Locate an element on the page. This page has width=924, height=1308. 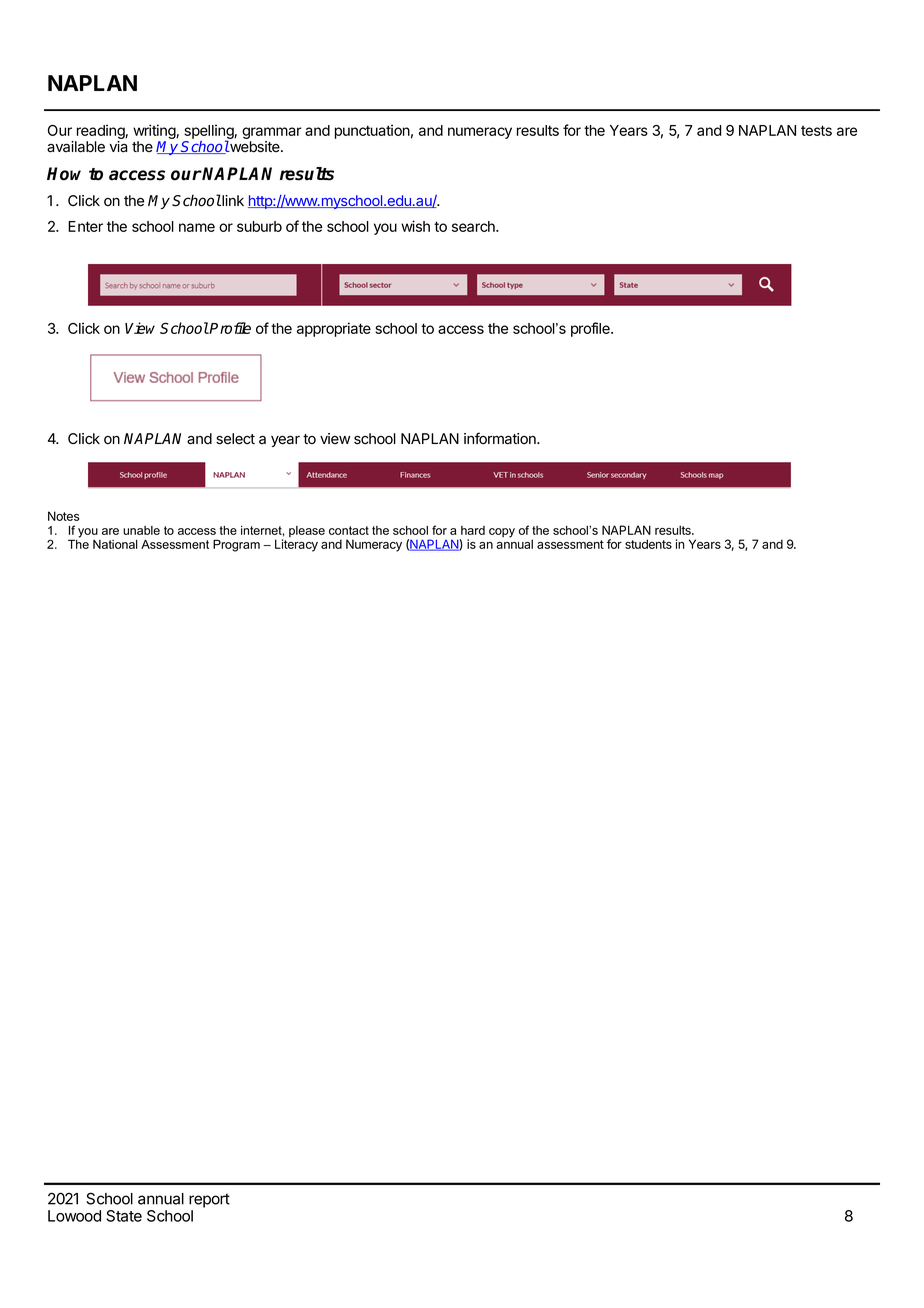
National is located at coordinates (115, 544).
